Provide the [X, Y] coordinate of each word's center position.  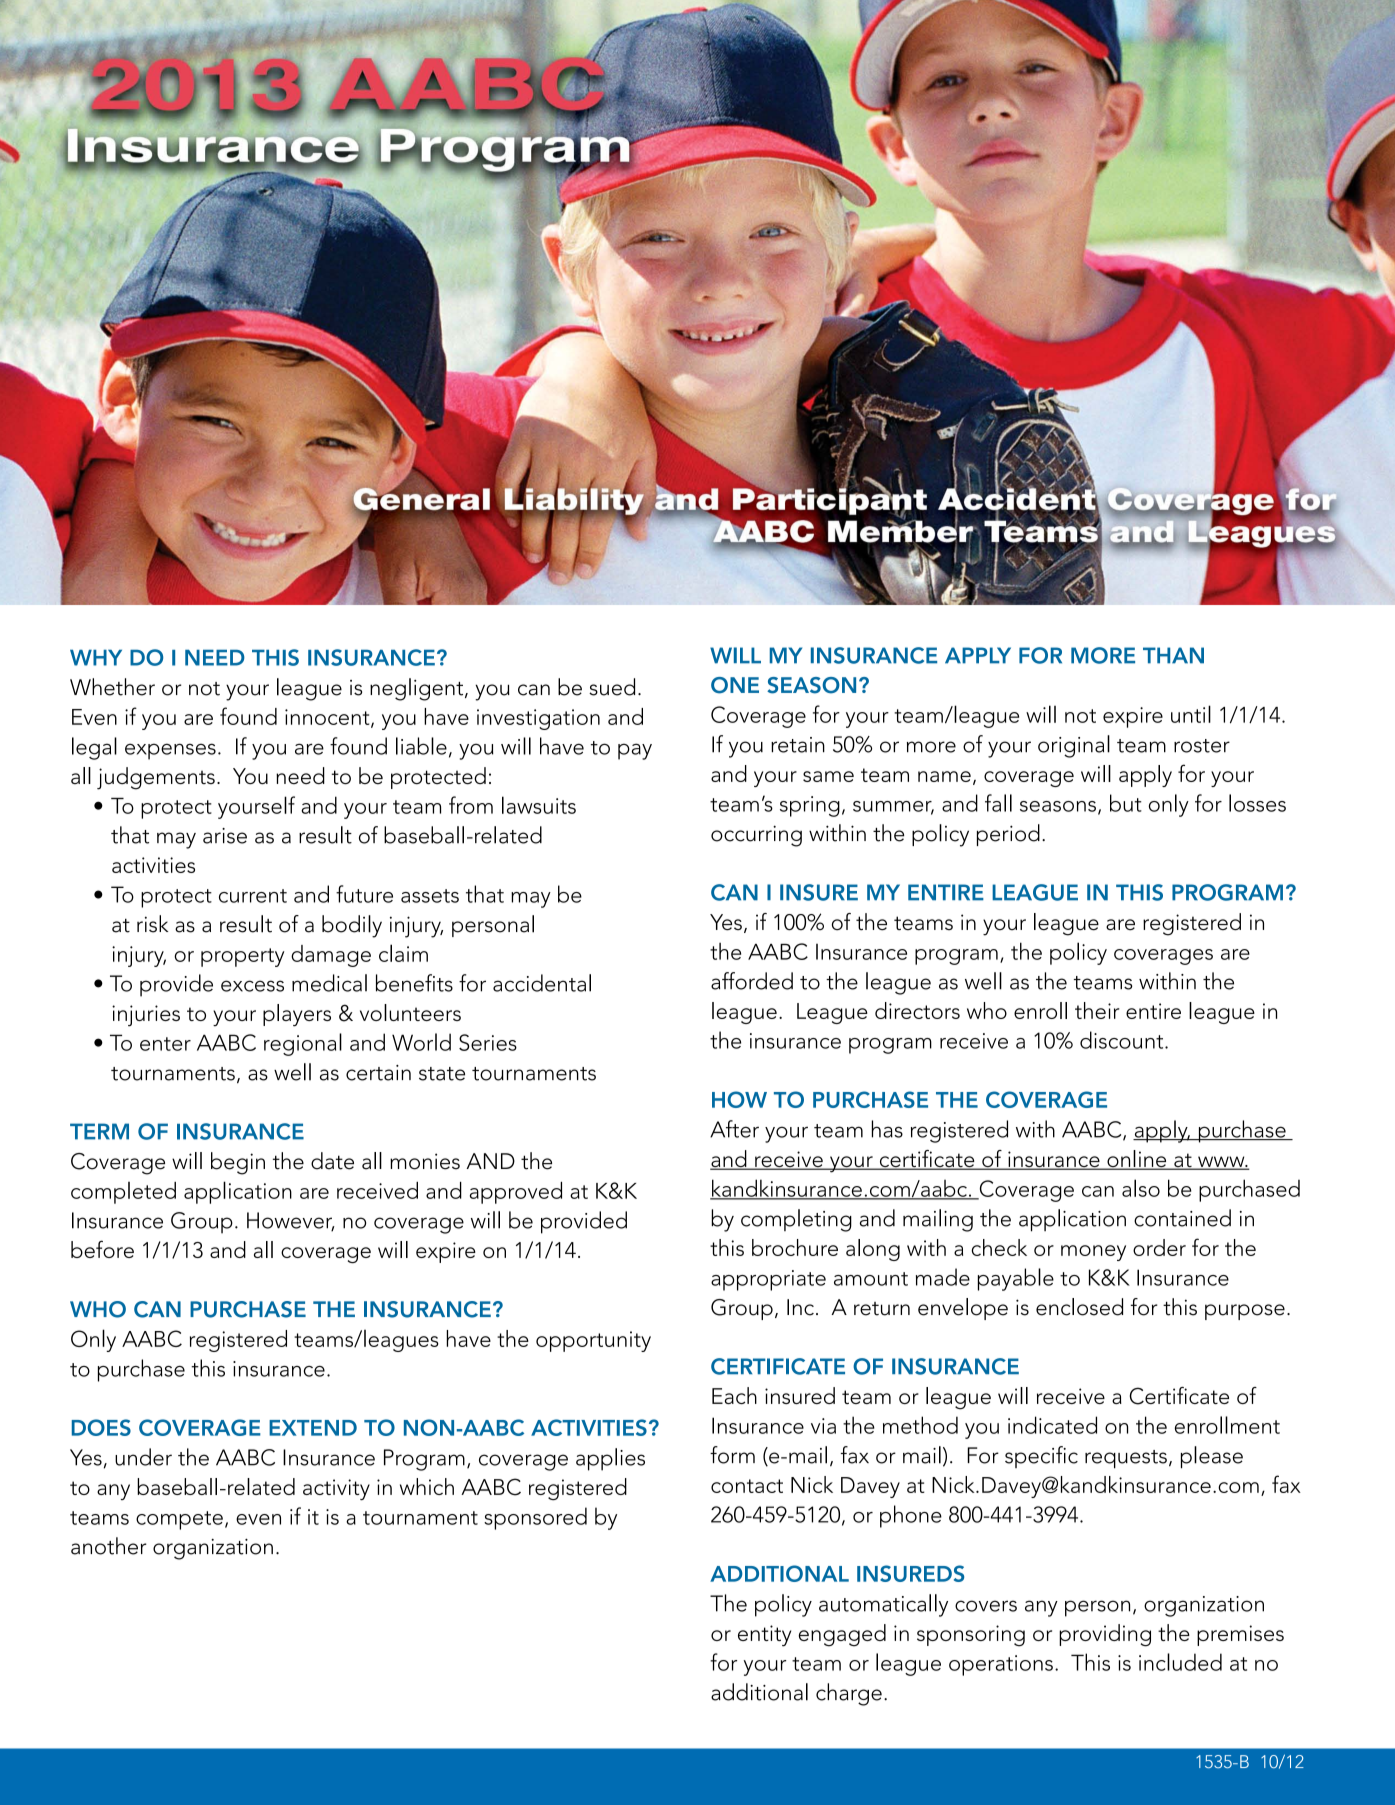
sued [612, 687]
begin [238, 1163]
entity [764, 1636]
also [1141, 1188]
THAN [1173, 655]
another [109, 1546]
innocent [328, 718]
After [734, 1129]
